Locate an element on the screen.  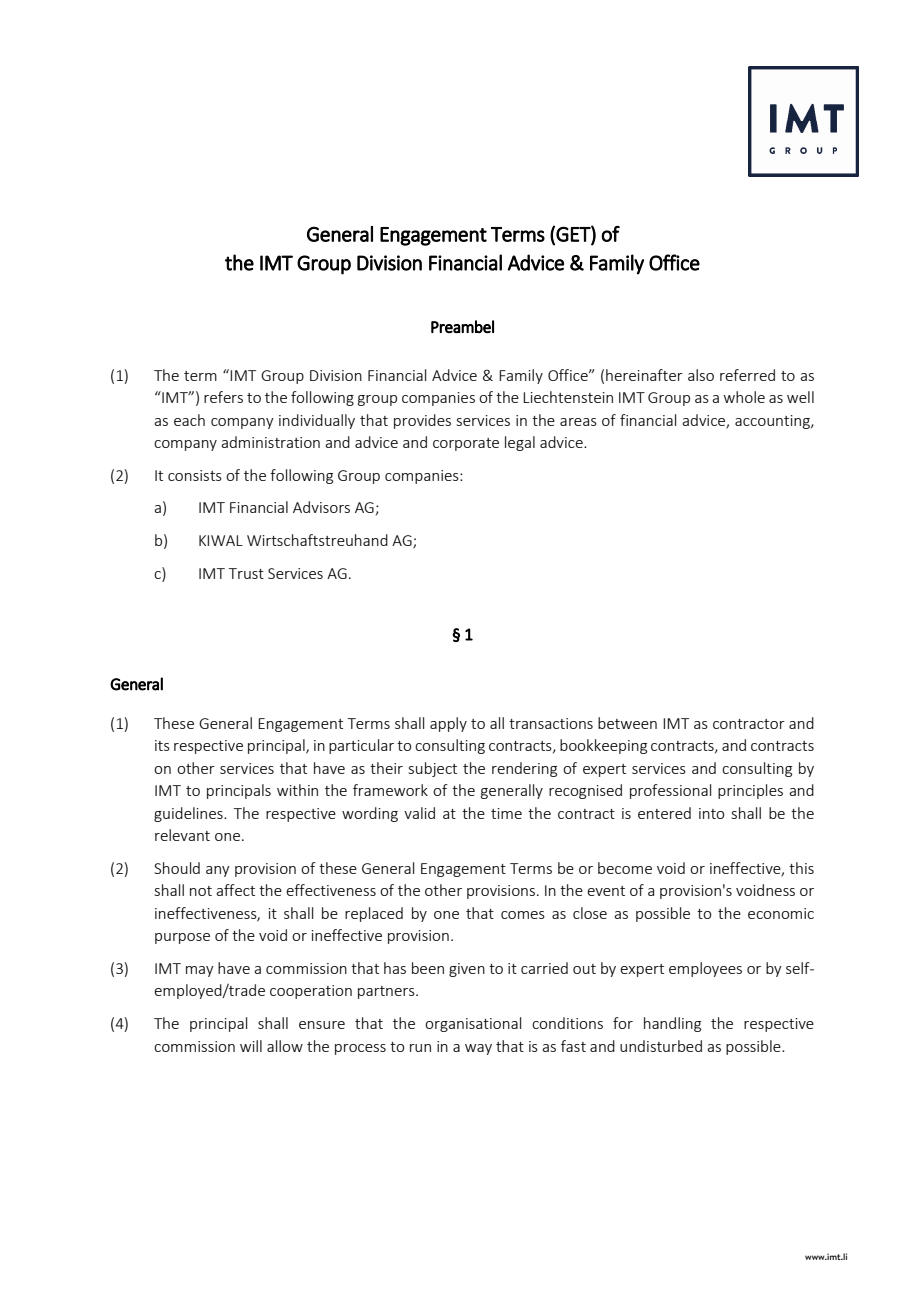
between is located at coordinates (627, 723).
